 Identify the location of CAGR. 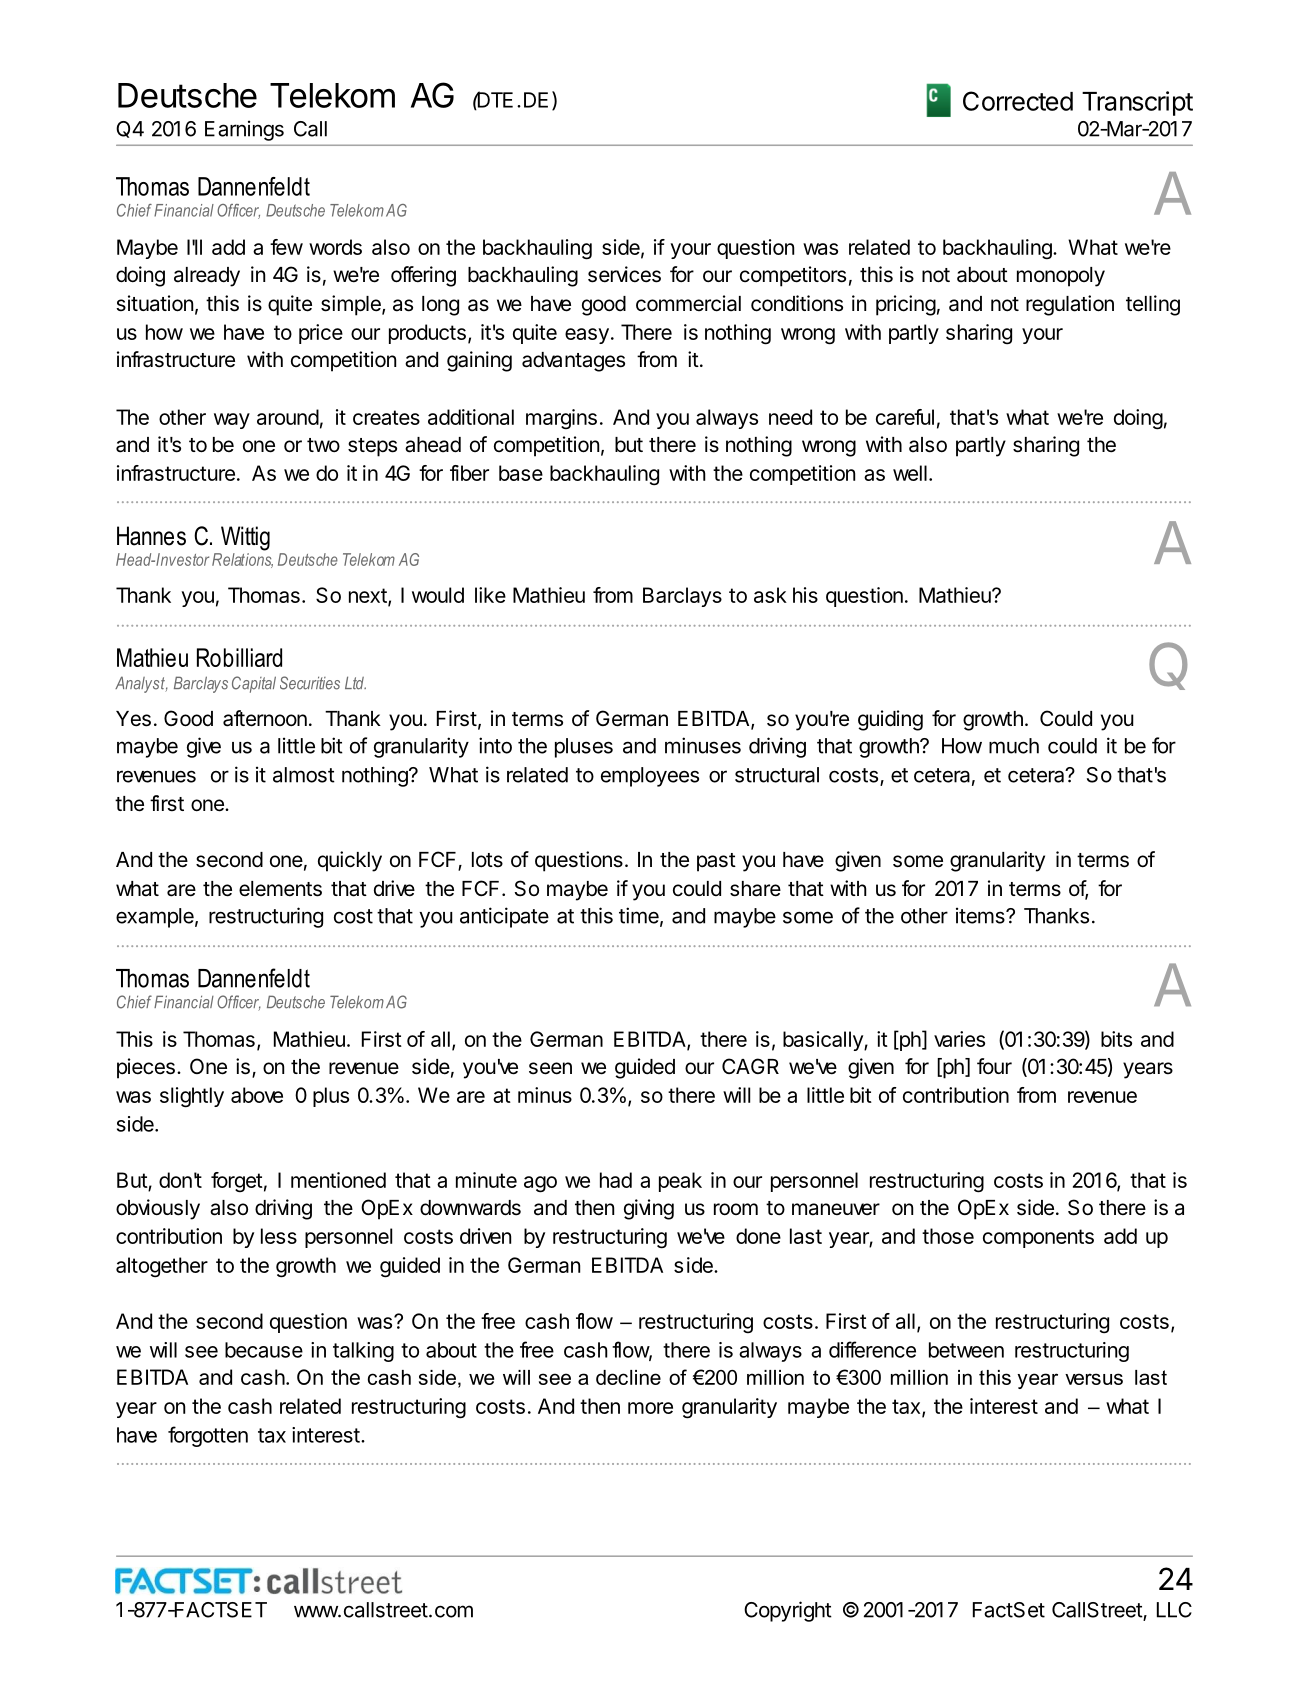
(750, 1066).
